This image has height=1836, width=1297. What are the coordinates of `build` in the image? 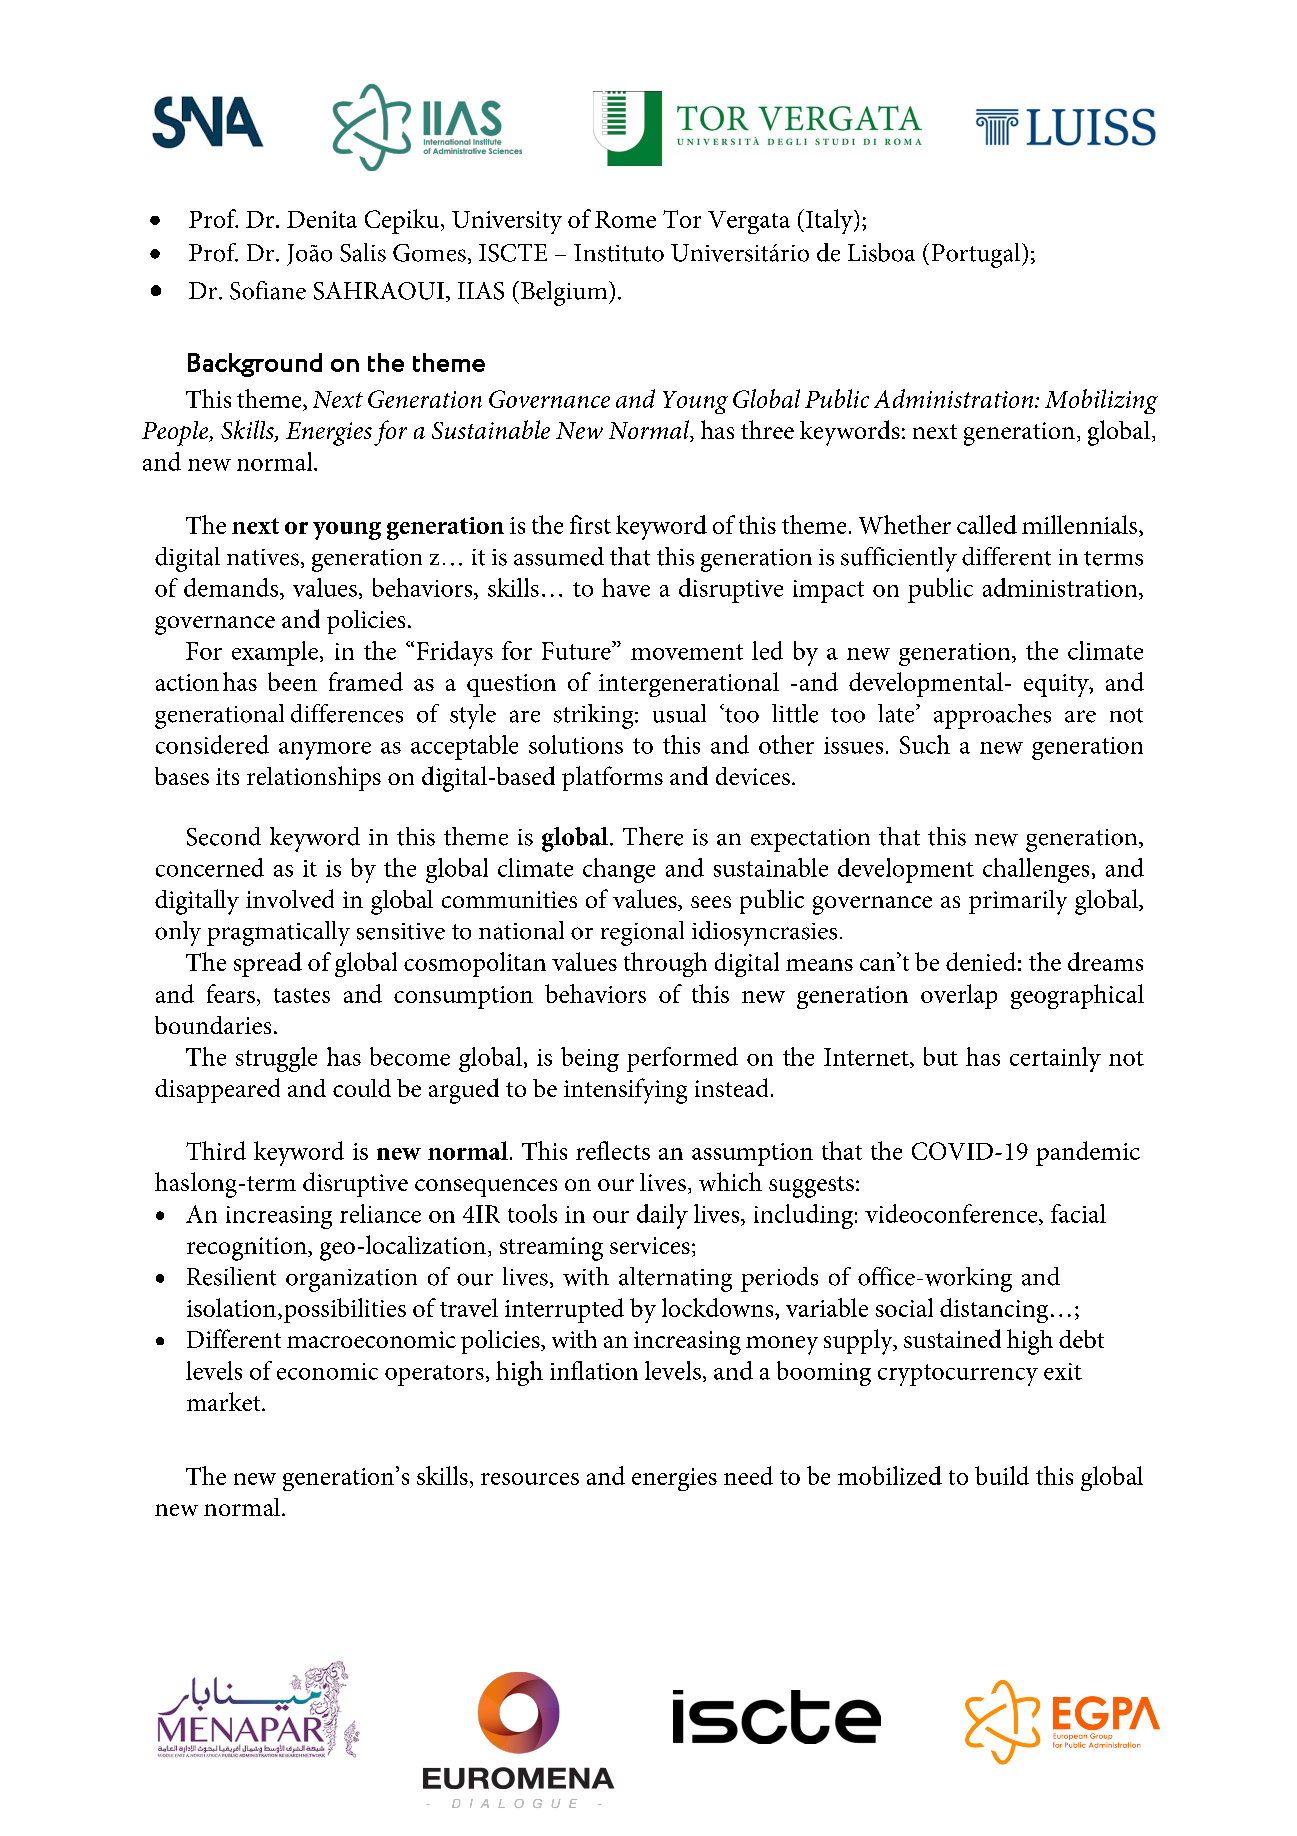 It's located at (1002, 1475).
